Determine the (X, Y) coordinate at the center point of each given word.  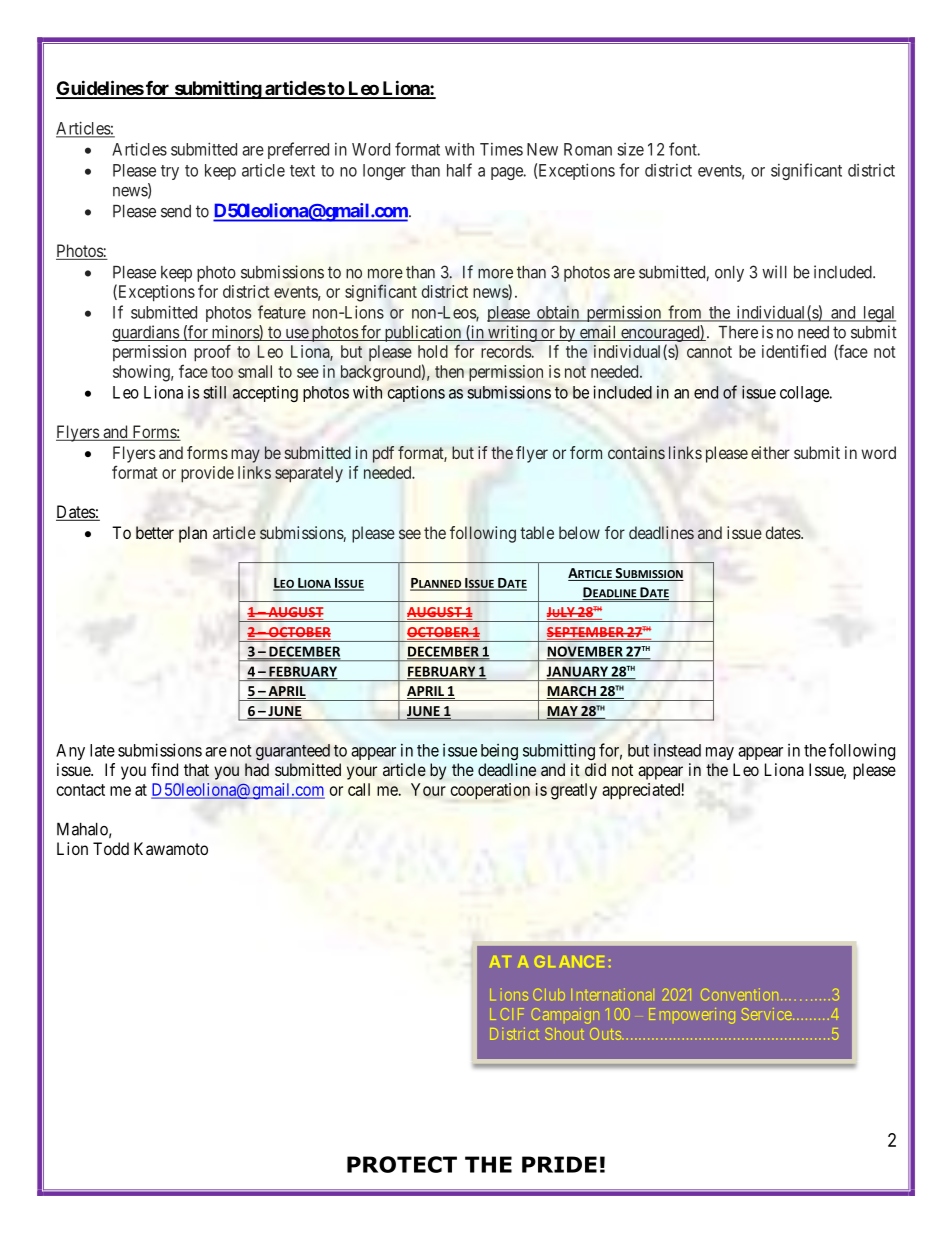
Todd (111, 848)
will (774, 272)
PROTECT (402, 1164)
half (459, 170)
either (770, 452)
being (499, 752)
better (155, 532)
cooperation (490, 791)
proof (212, 353)
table (537, 532)
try (170, 172)
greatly (574, 791)
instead (677, 750)
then (449, 371)
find (164, 769)
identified (794, 351)
